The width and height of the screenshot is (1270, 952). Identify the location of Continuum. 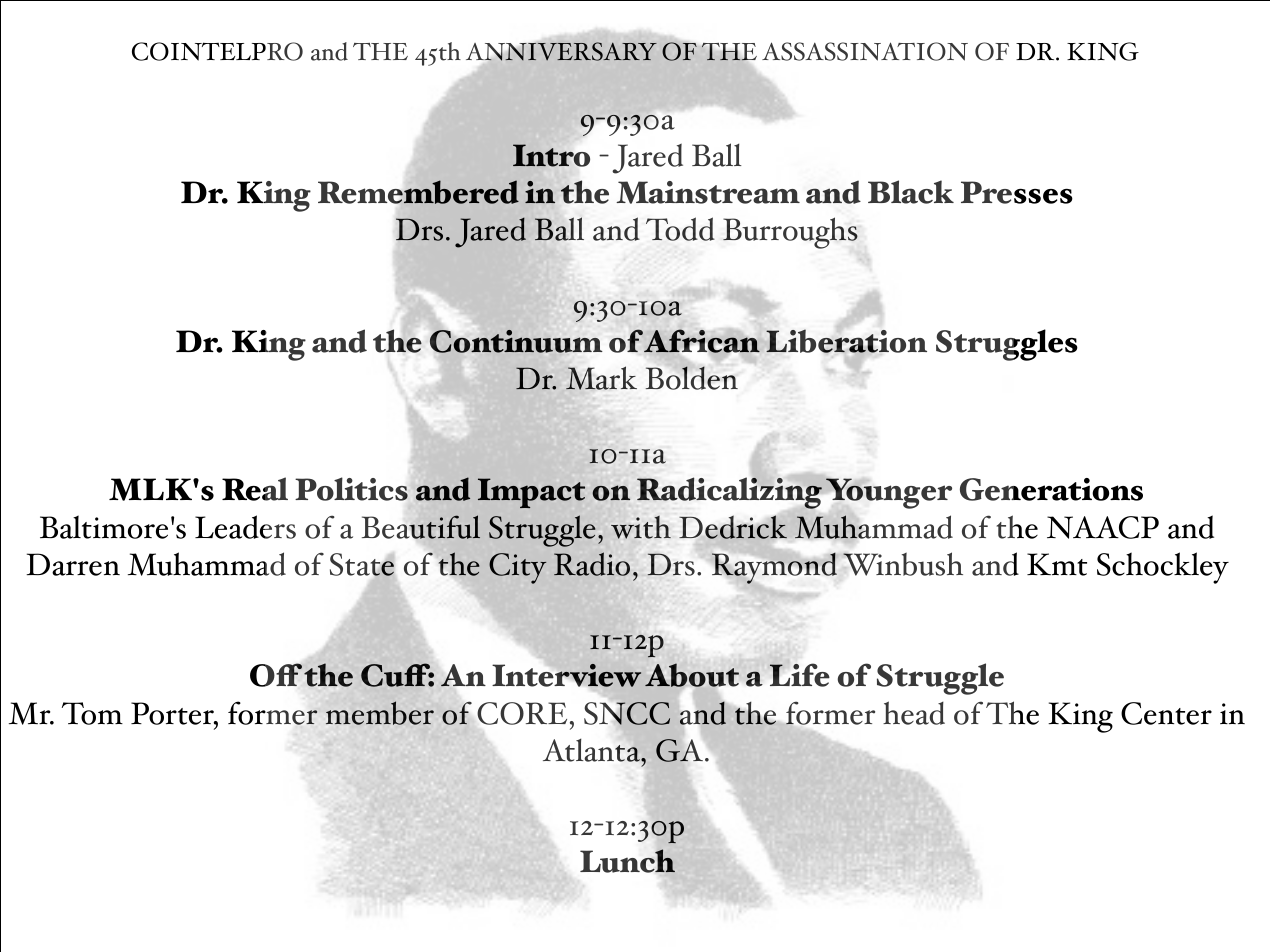
(516, 341).
